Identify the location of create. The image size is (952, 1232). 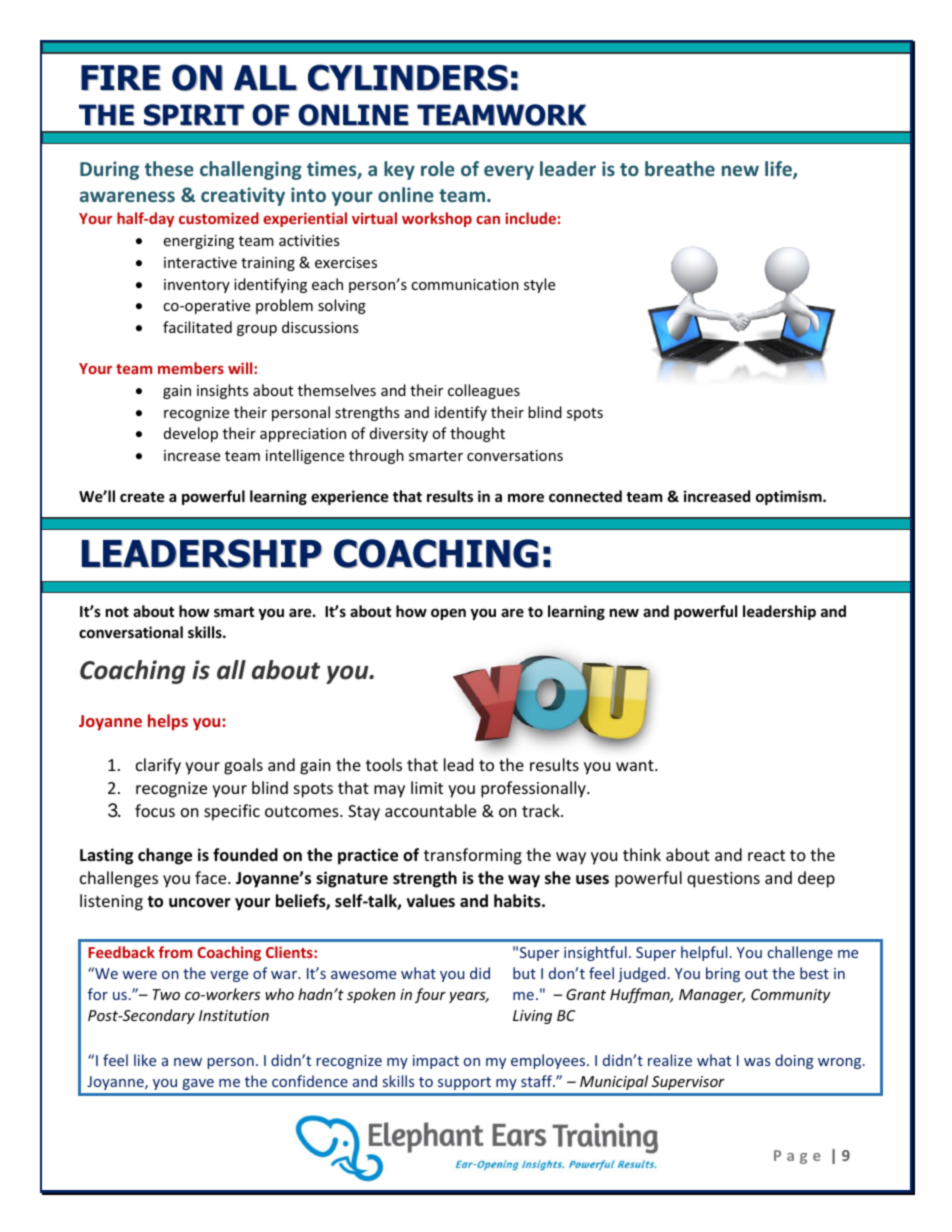
(142, 497).
